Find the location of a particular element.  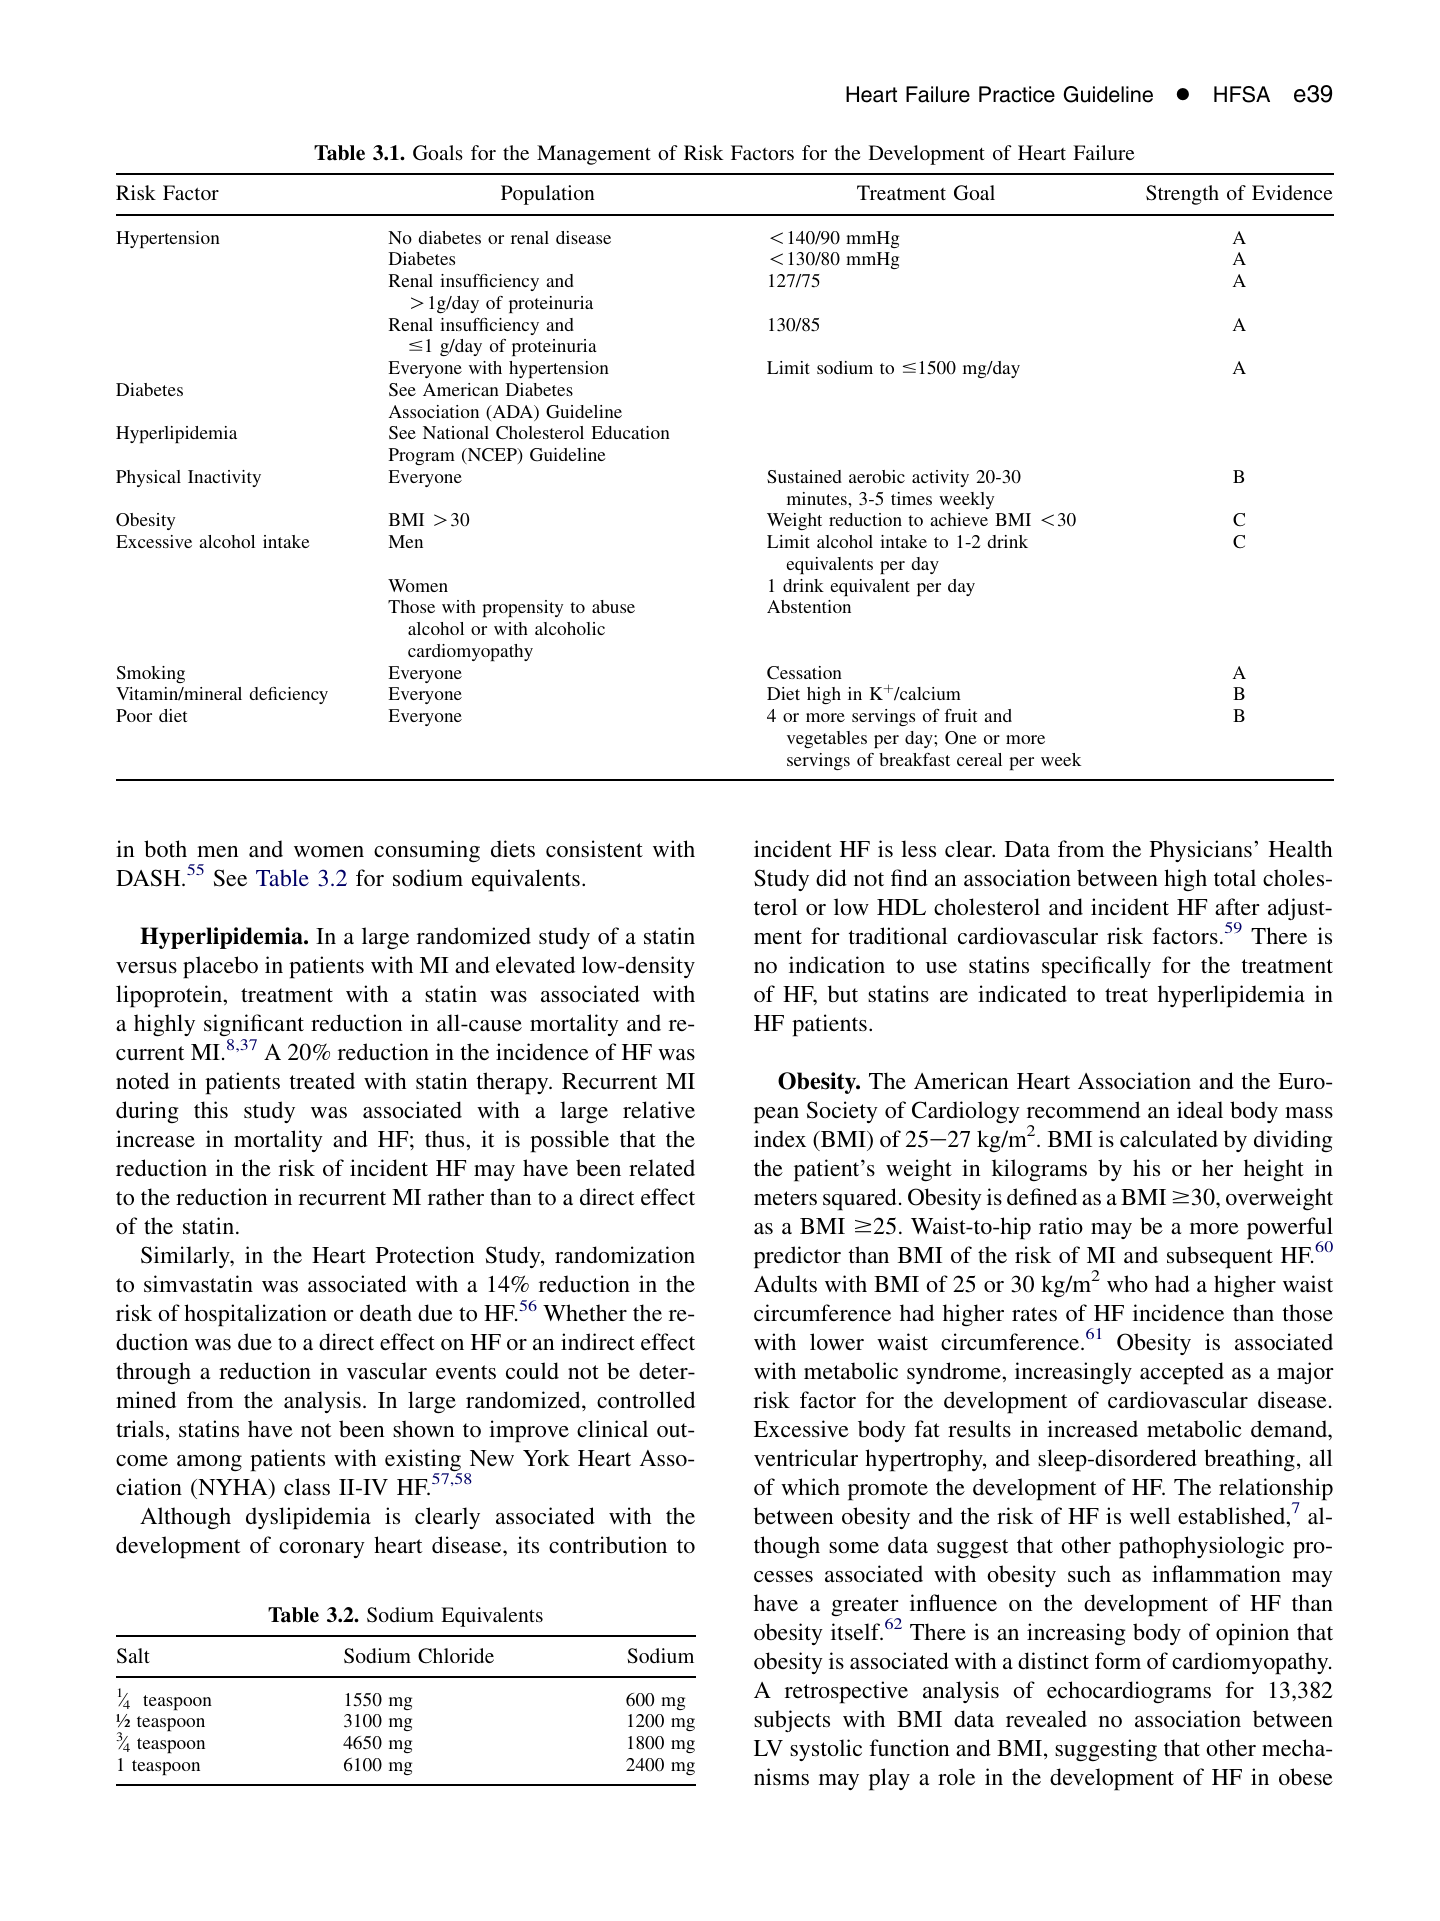

accepted is located at coordinates (1182, 1373).
